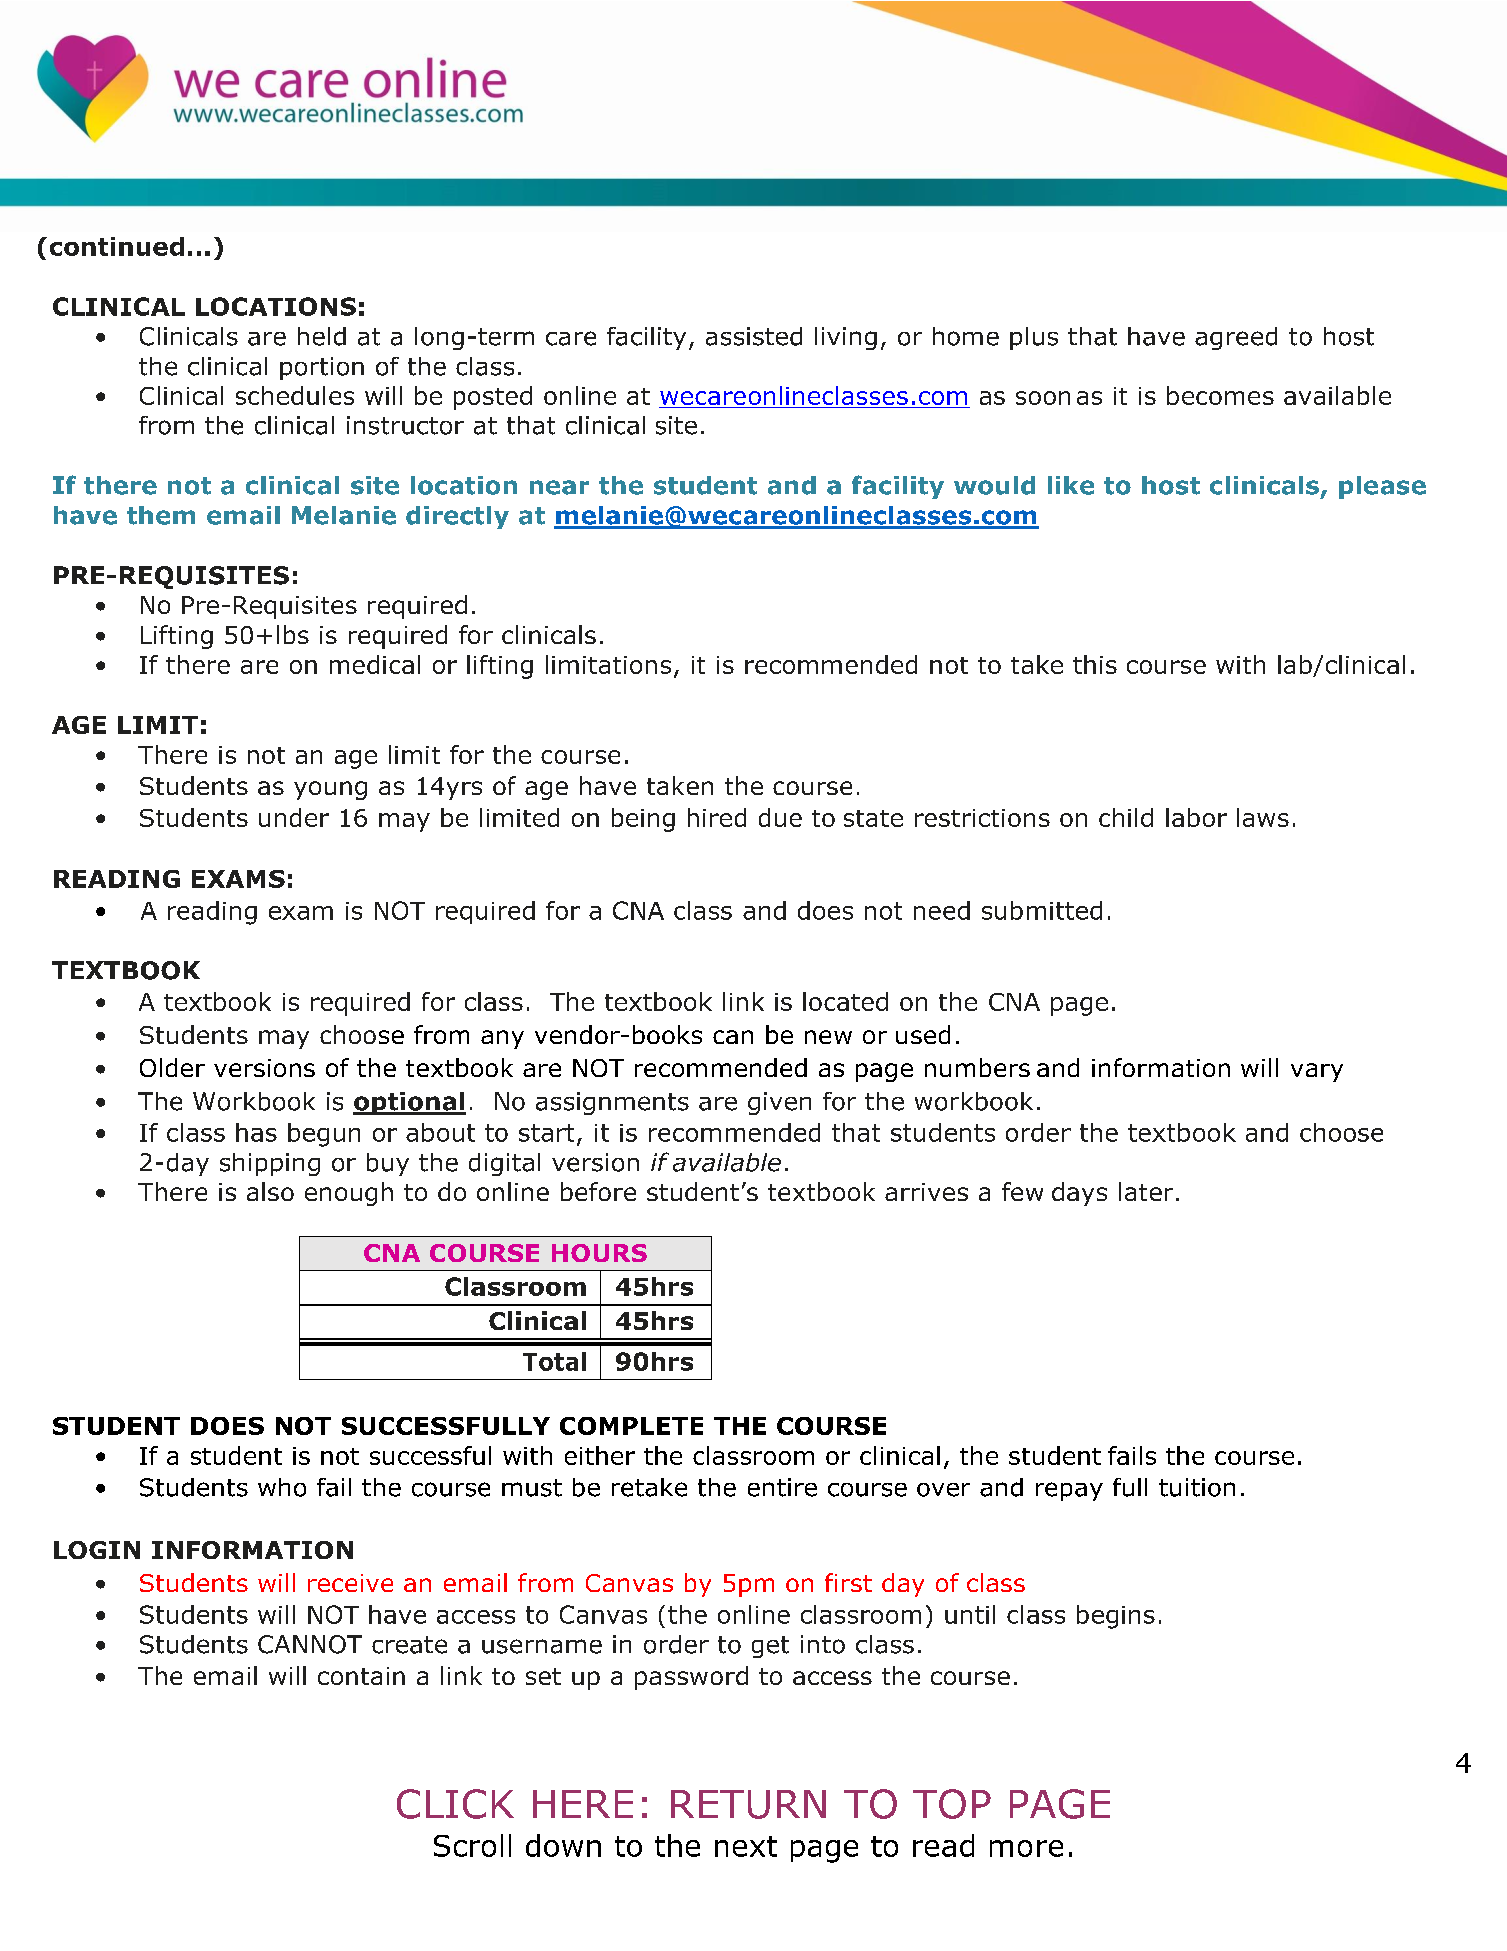  I want to click on vary, so click(1317, 1072).
